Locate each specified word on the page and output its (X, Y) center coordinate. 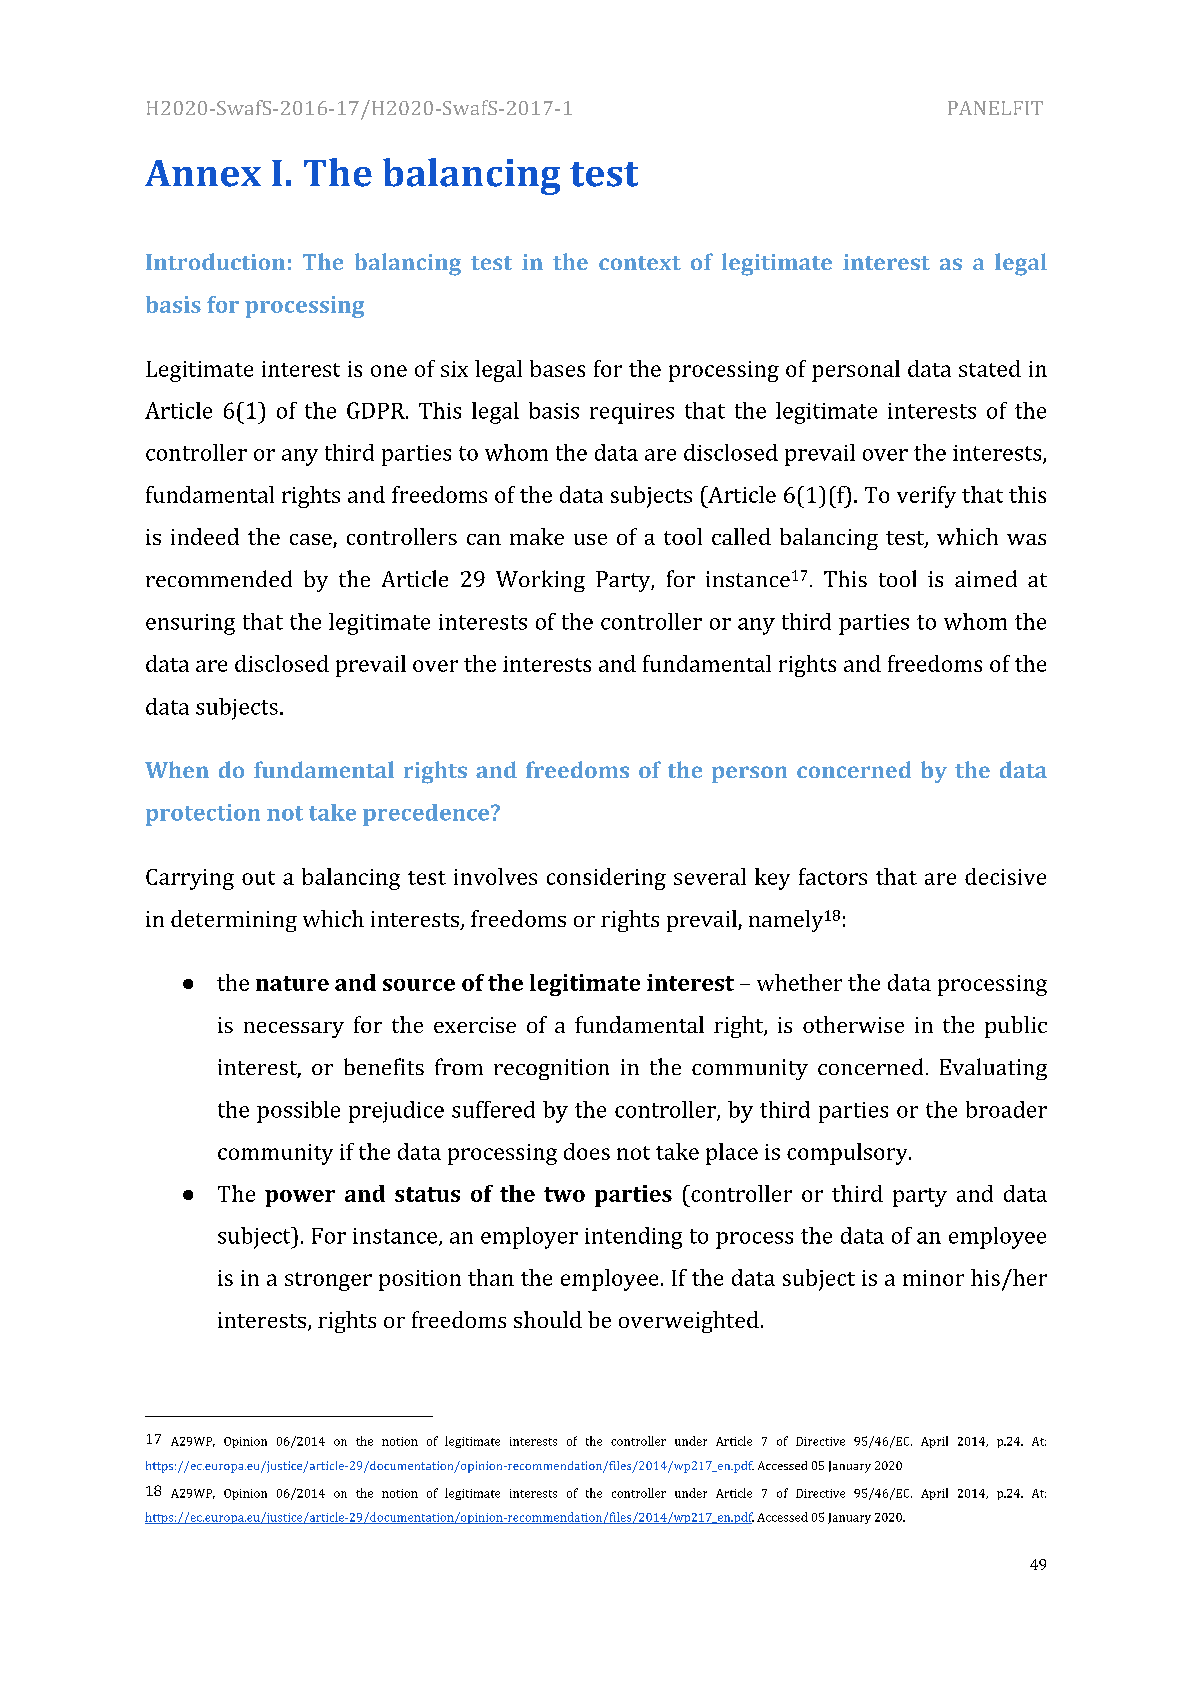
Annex (203, 173)
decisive (1005, 876)
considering (606, 879)
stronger (328, 1281)
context (640, 263)
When (177, 769)
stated (990, 368)
